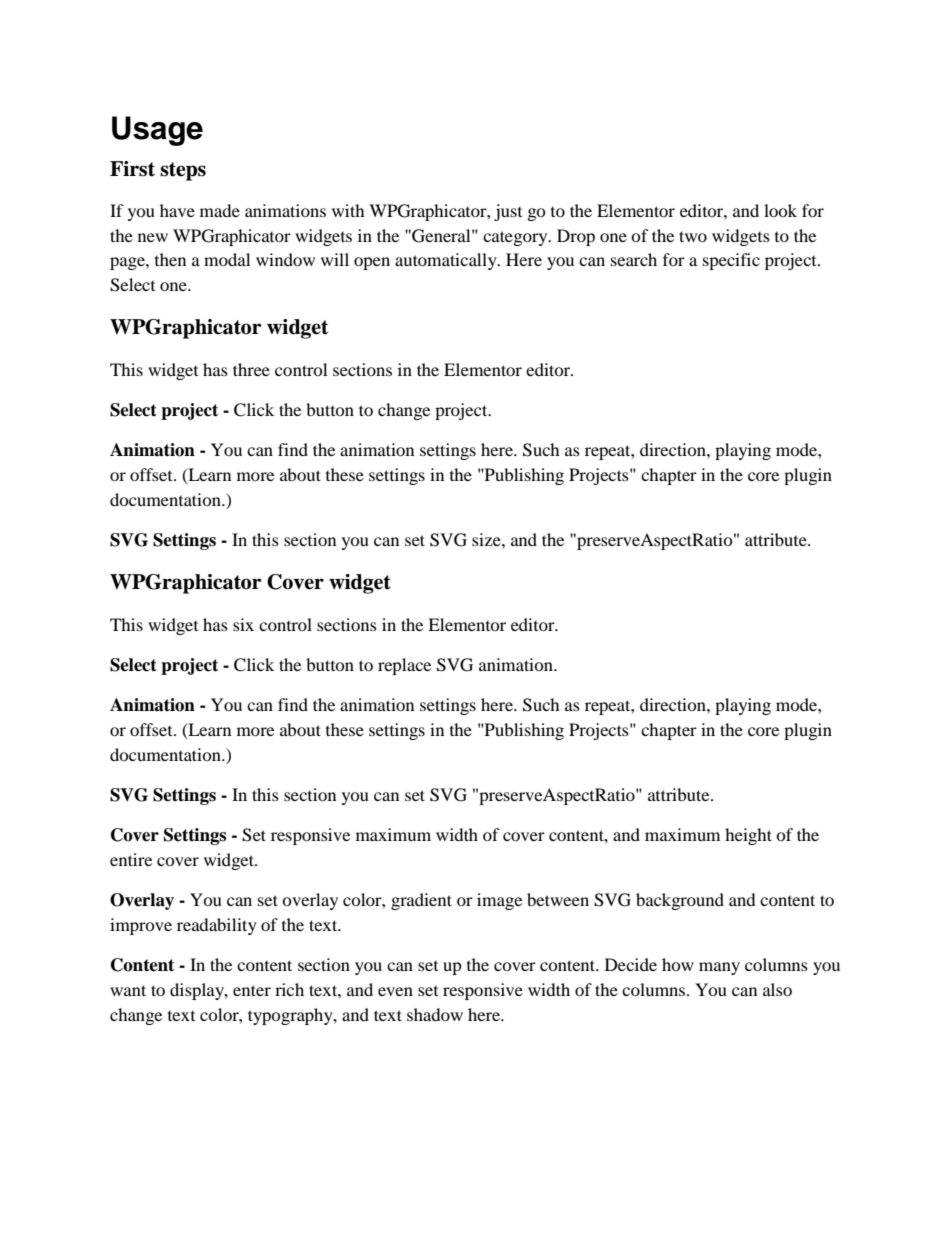 Image resolution: width=952 pixels, height=1233 pixels. What do you see at coordinates (731, 261) in the document?
I see `specific` at bounding box center [731, 261].
